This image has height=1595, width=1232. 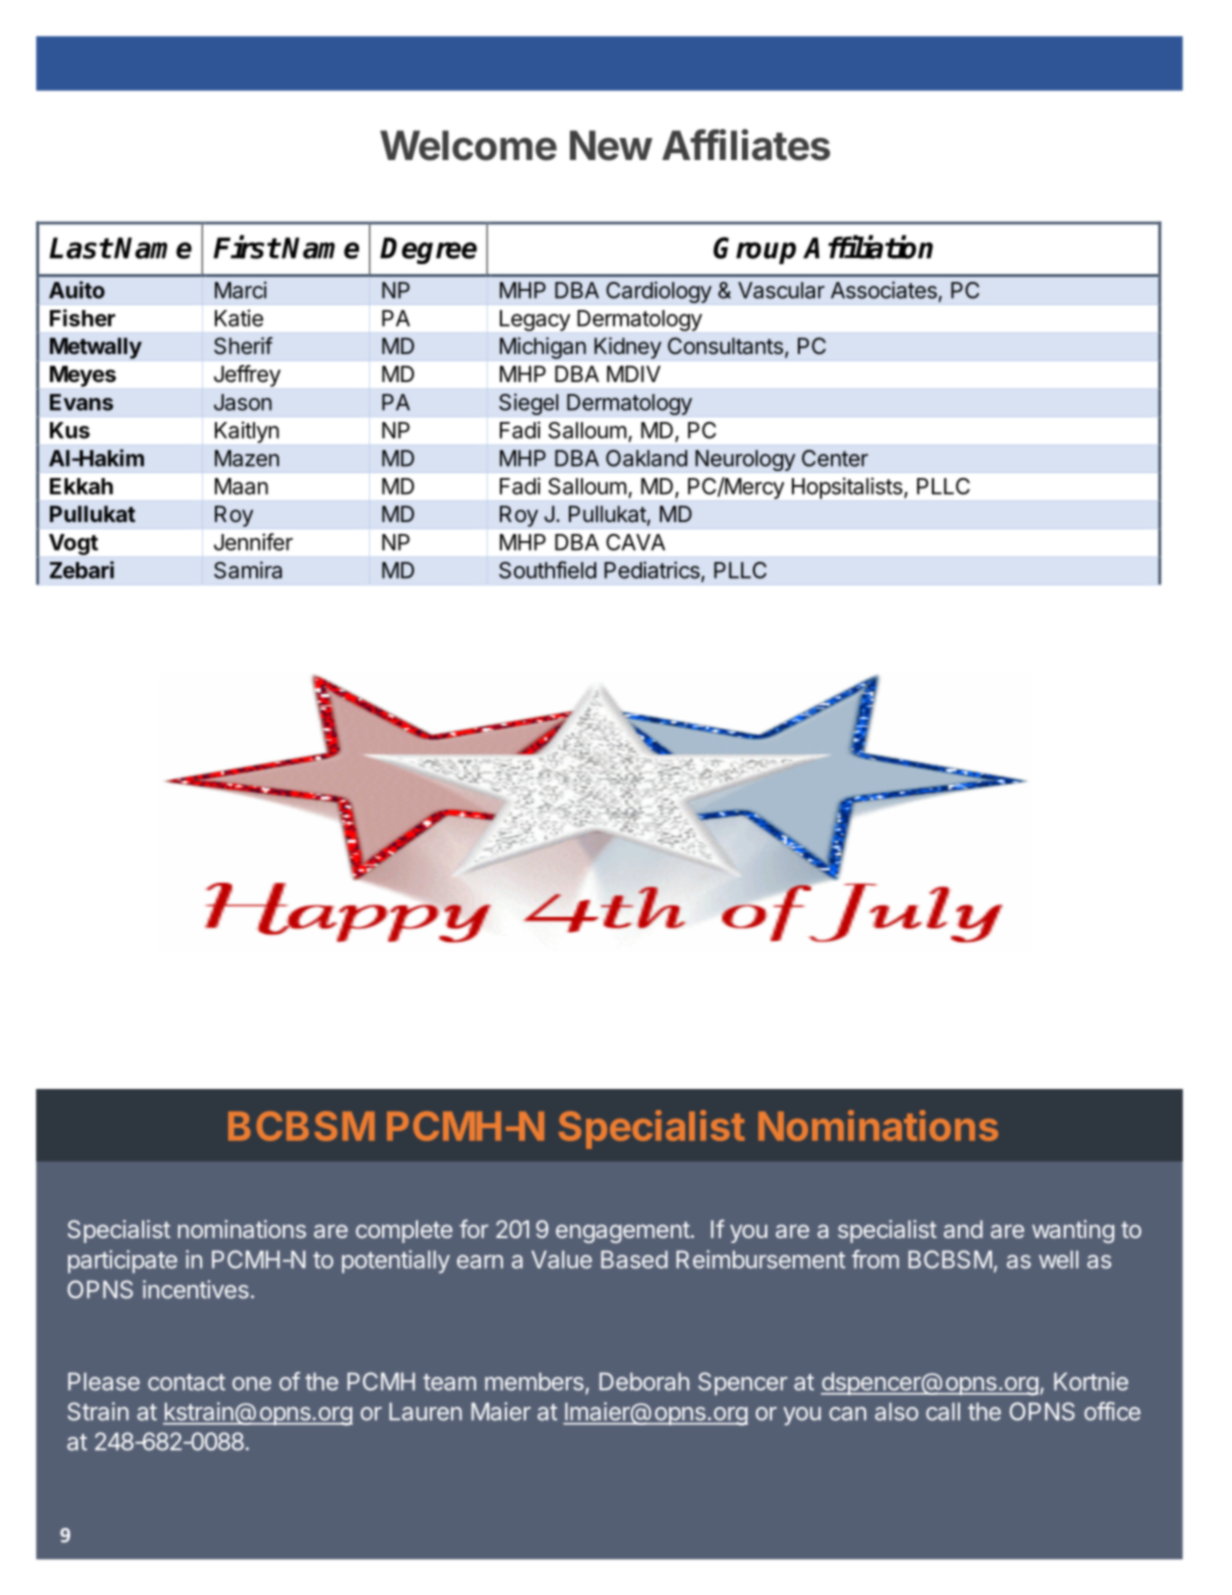 What do you see at coordinates (1073, 1231) in the image?
I see `wanting` at bounding box center [1073, 1231].
